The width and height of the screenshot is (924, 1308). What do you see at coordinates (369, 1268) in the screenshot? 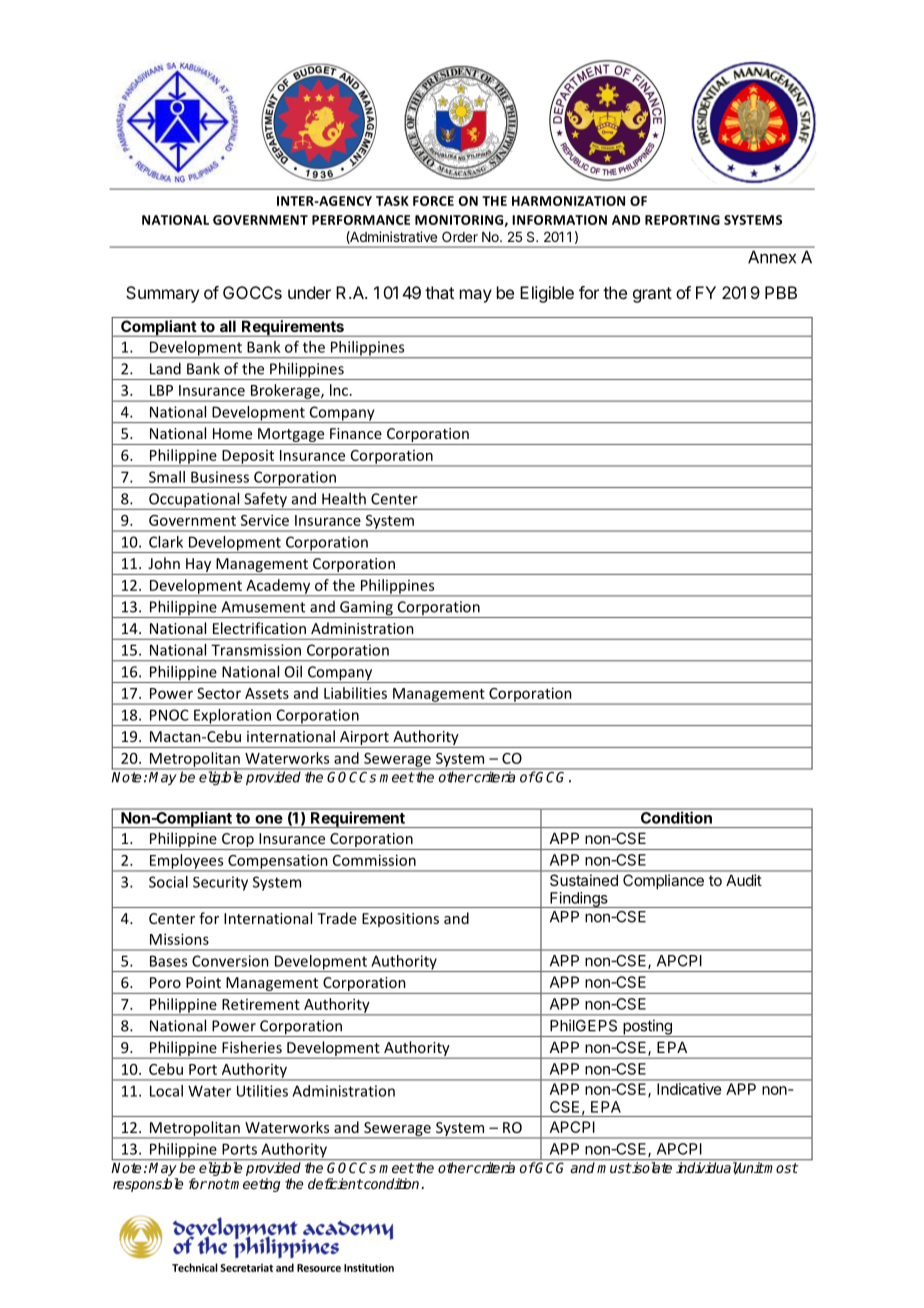
I see `Institution` at bounding box center [369, 1268].
